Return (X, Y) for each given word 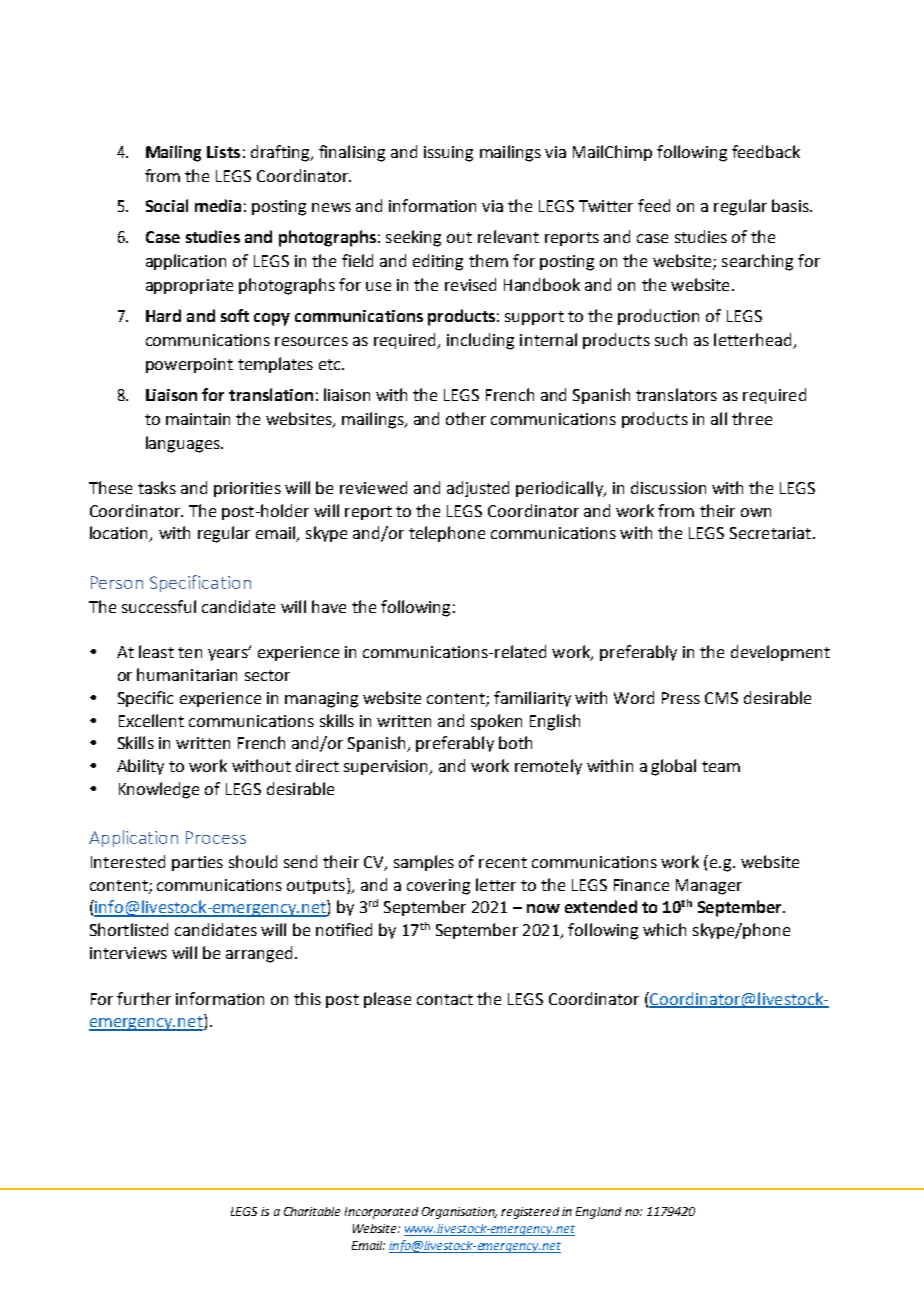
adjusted (478, 489)
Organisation (459, 1213)
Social (167, 205)
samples (424, 863)
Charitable (312, 1211)
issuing (448, 154)
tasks (157, 487)
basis (791, 205)
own (756, 512)
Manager (709, 887)
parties (197, 863)
